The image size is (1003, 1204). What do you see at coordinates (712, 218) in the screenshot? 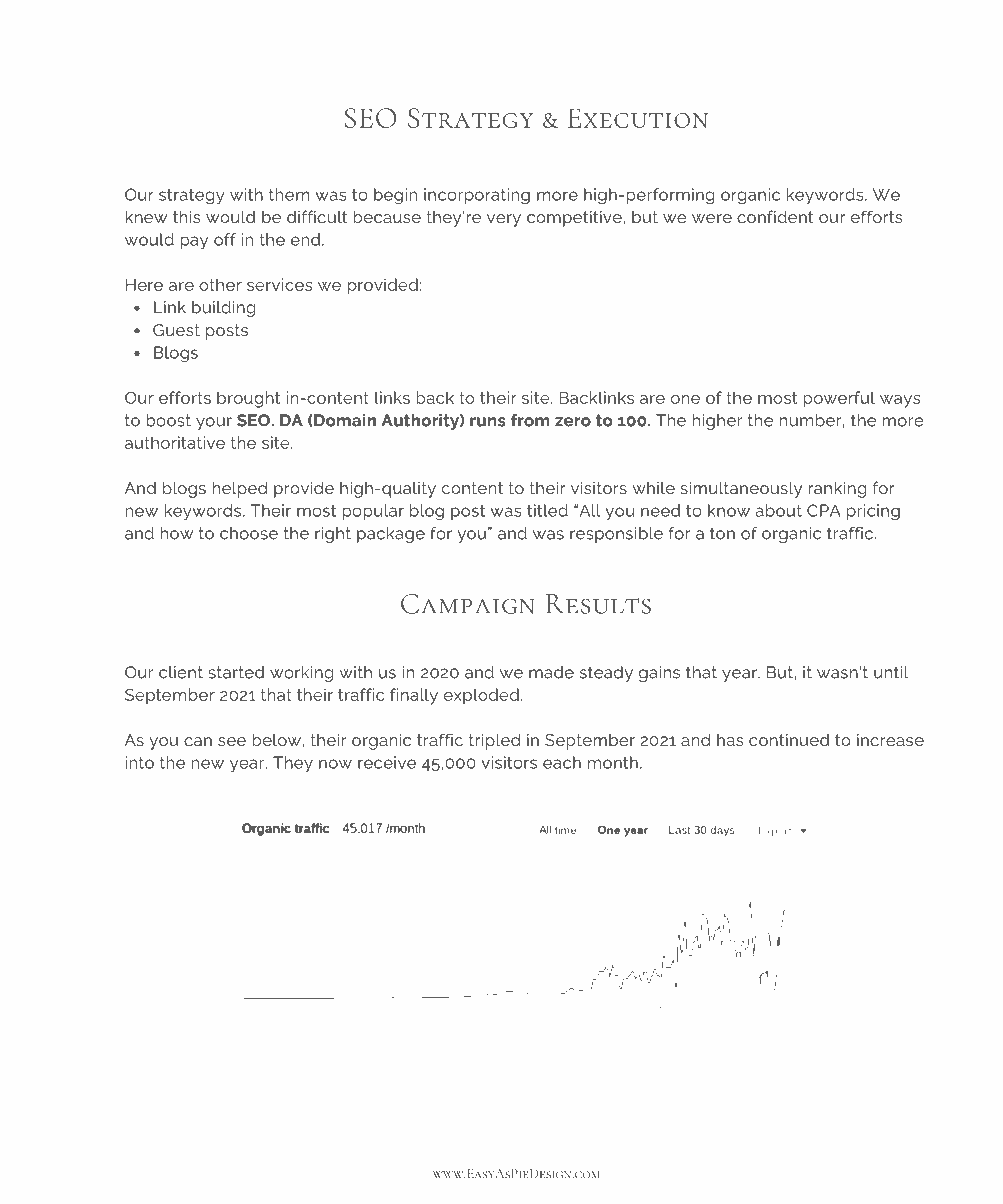
I see `were` at bounding box center [712, 218].
